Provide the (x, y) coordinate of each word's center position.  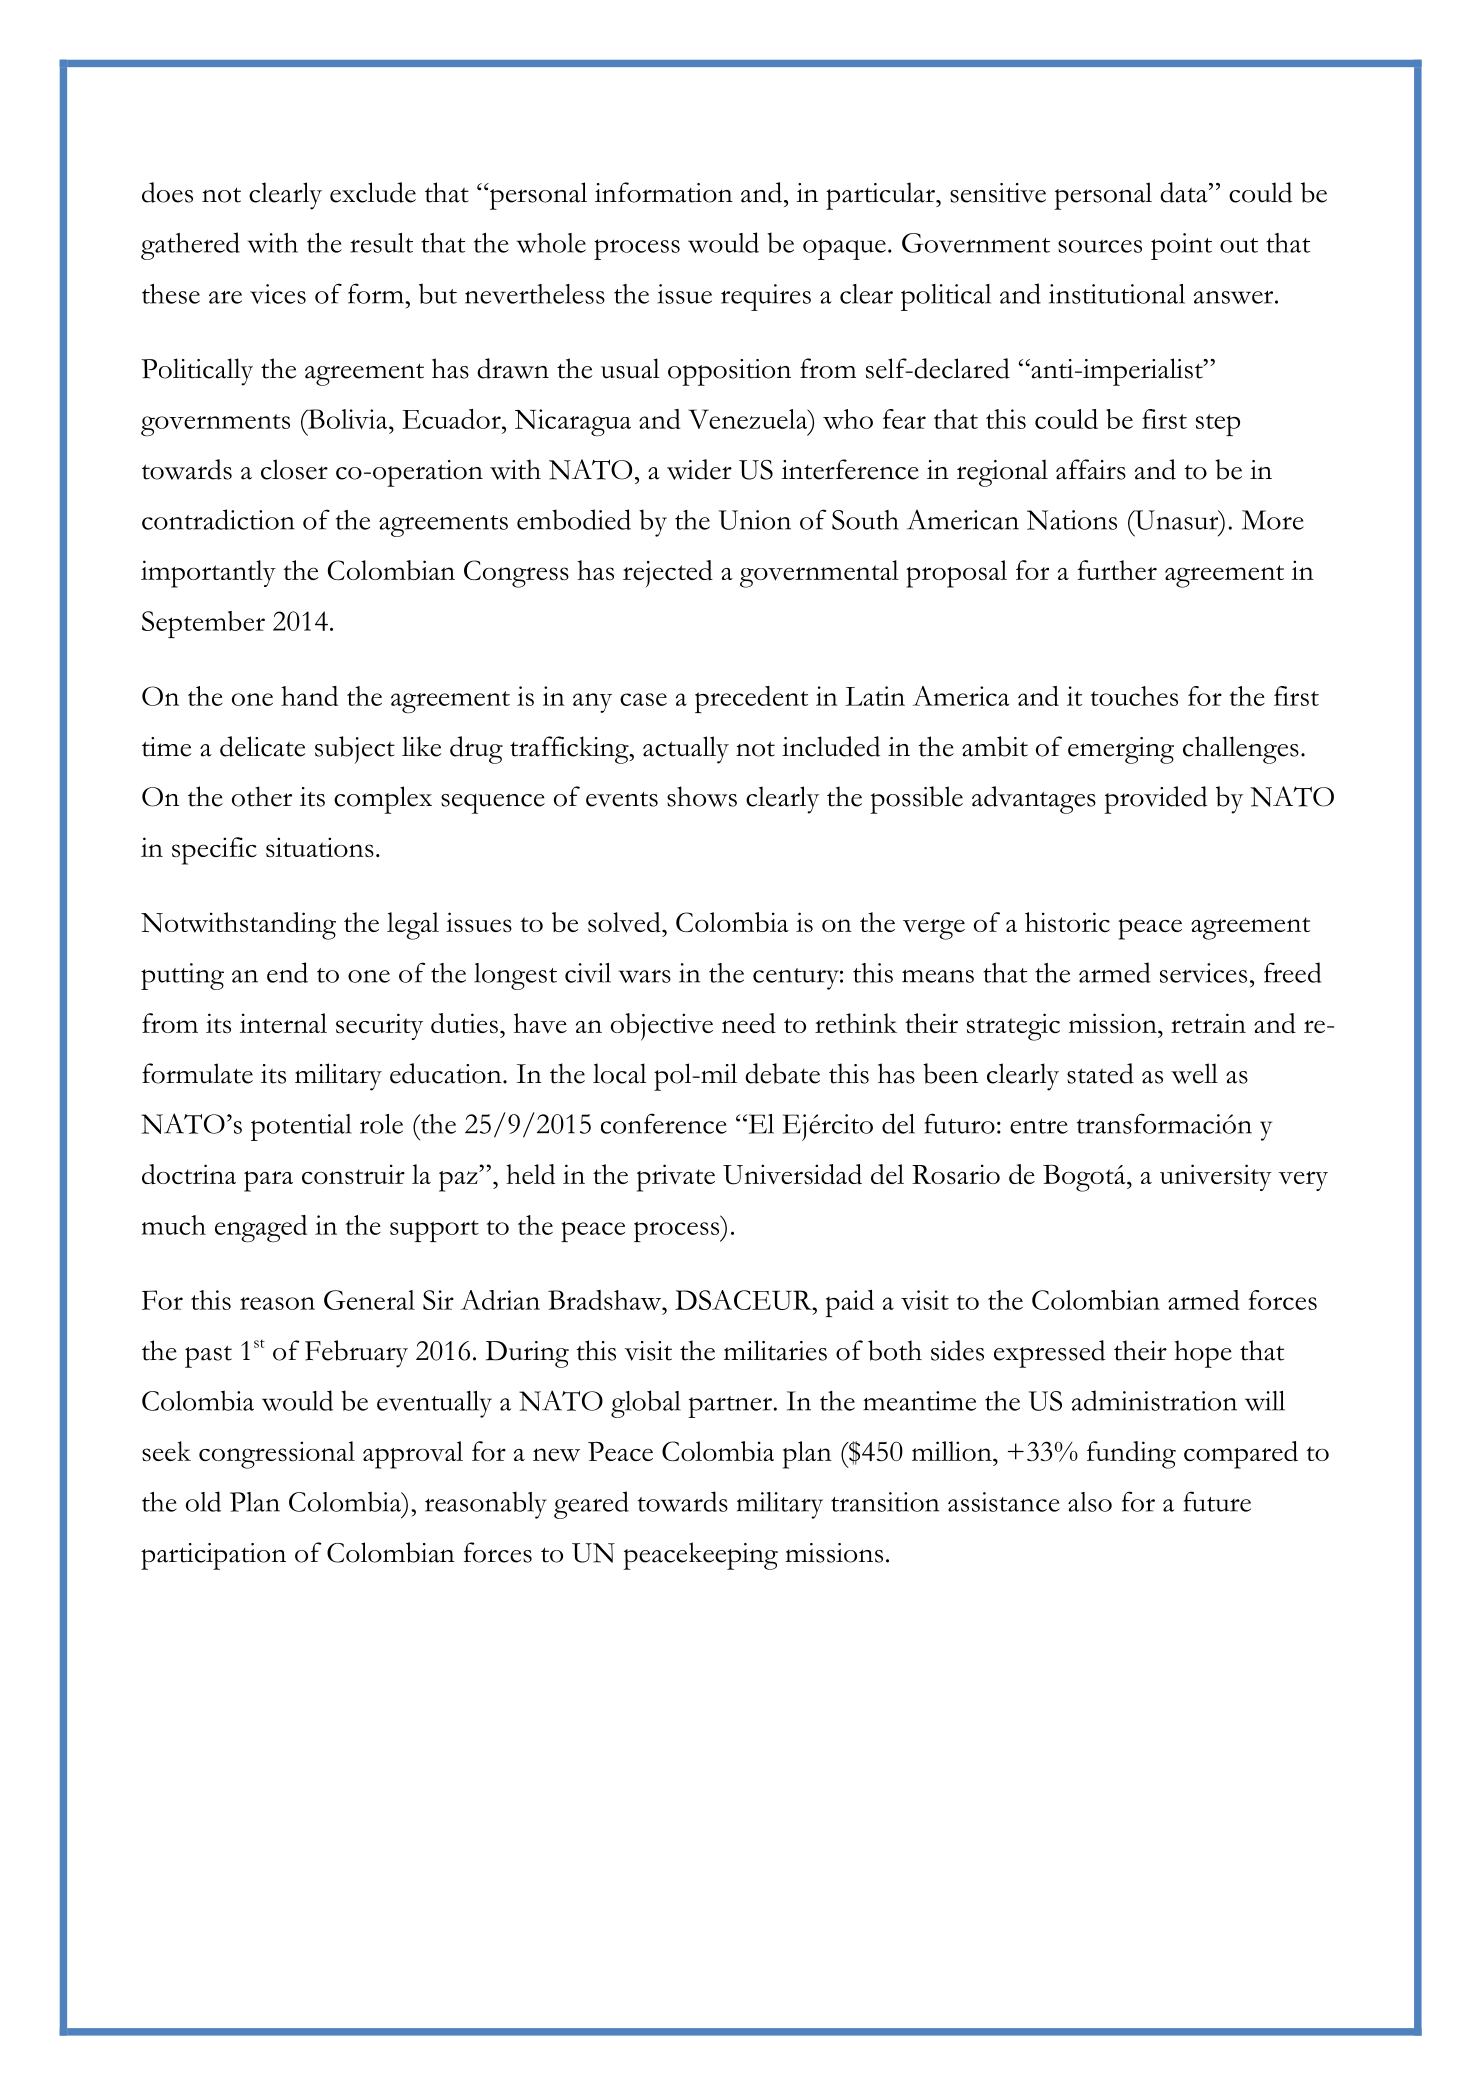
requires (766, 297)
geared (591, 1505)
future (1217, 1501)
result (381, 243)
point (1181, 246)
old (203, 1501)
